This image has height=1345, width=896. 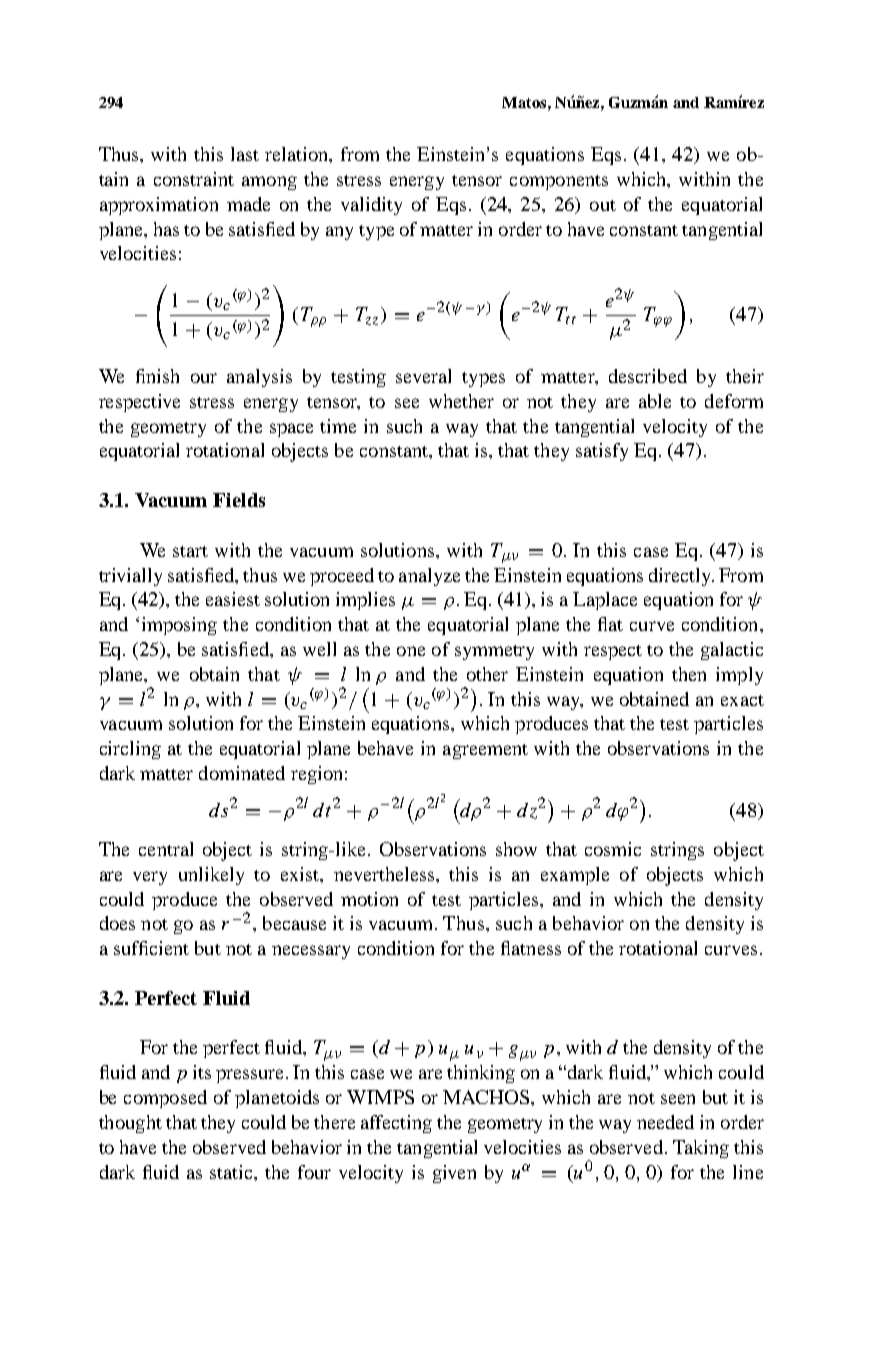 What do you see at coordinates (689, 674) in the image?
I see `then` at bounding box center [689, 674].
